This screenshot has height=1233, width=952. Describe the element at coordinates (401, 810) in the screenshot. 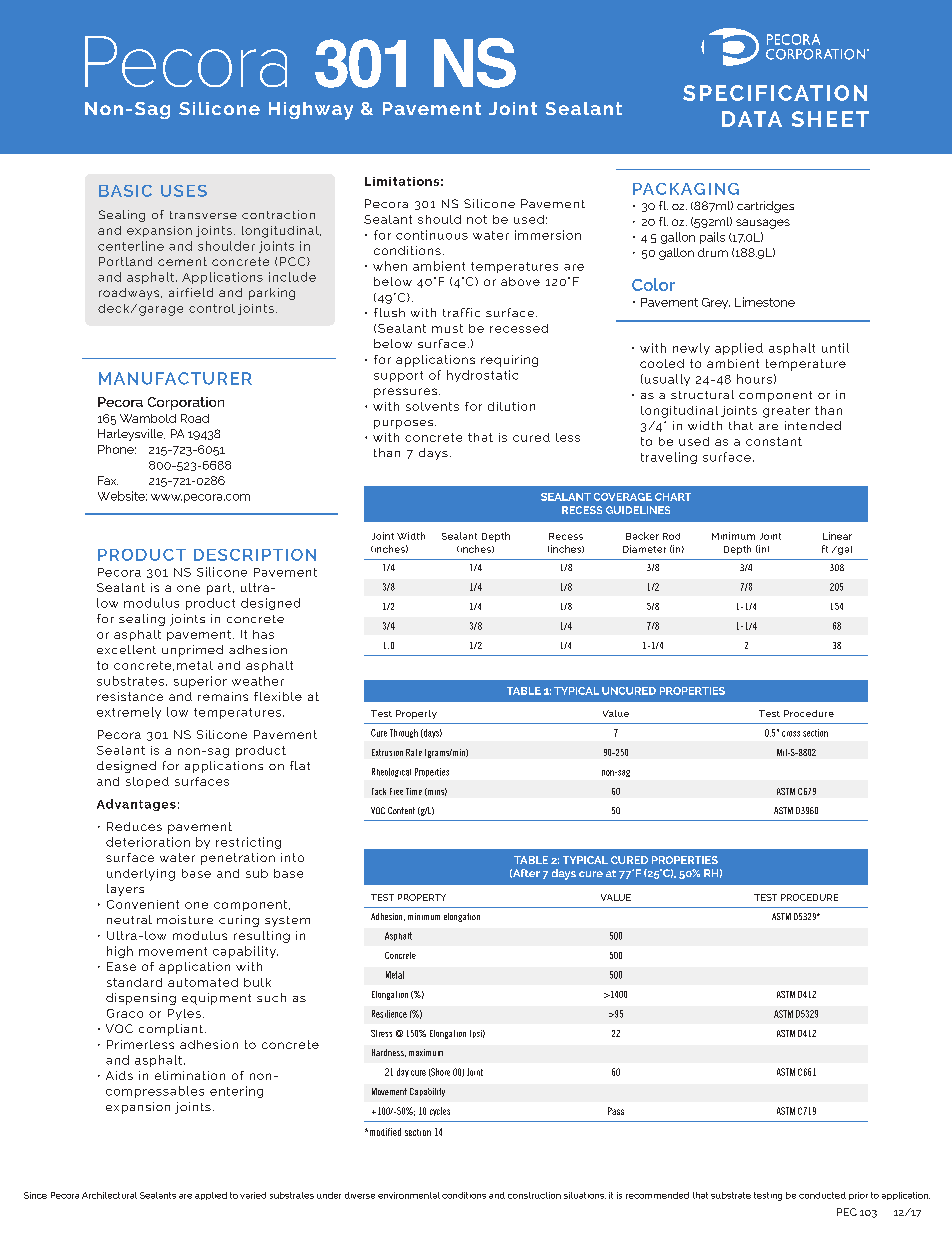

I see `Content` at that location.
